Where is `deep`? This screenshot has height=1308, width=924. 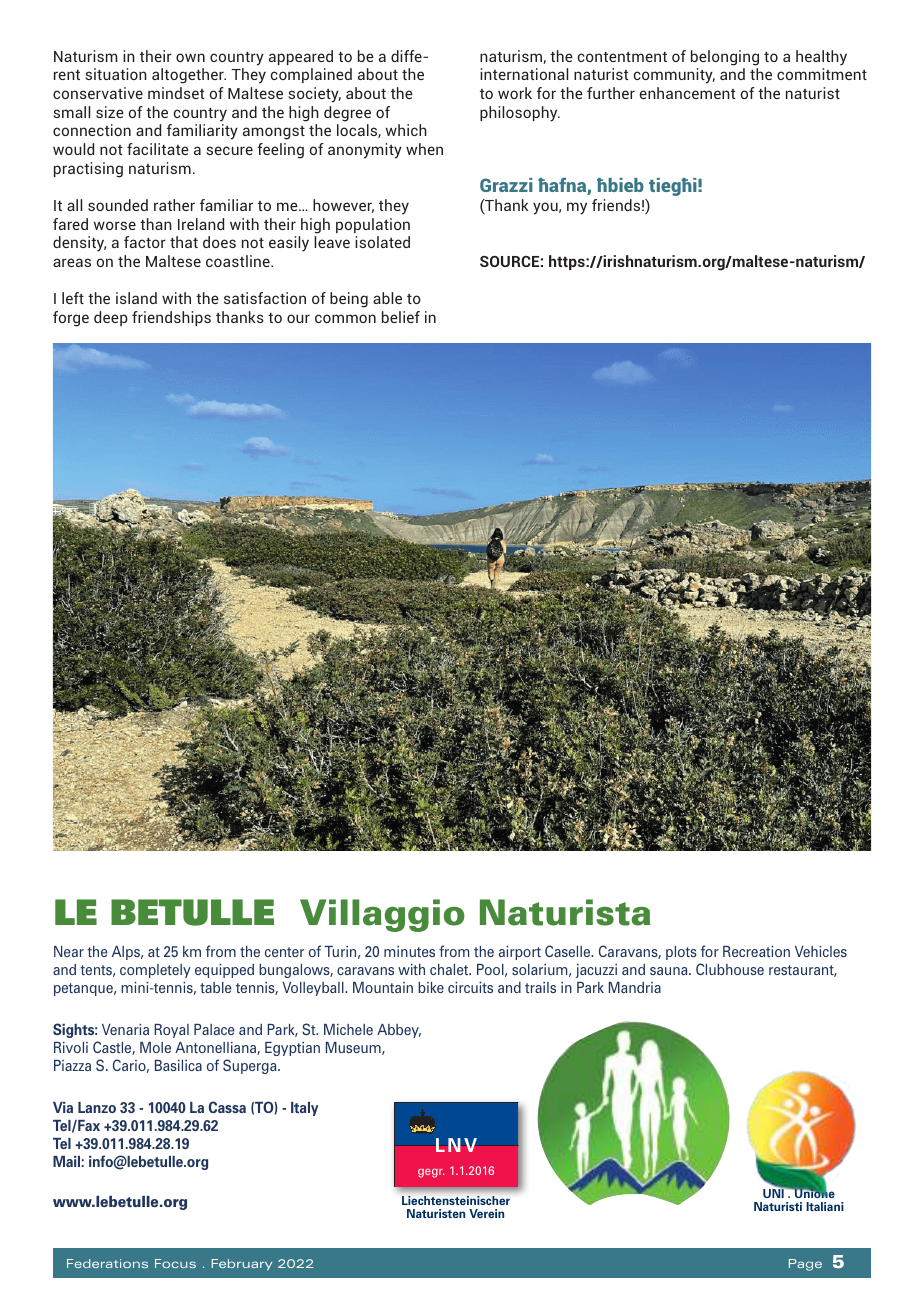 deep is located at coordinates (111, 318).
